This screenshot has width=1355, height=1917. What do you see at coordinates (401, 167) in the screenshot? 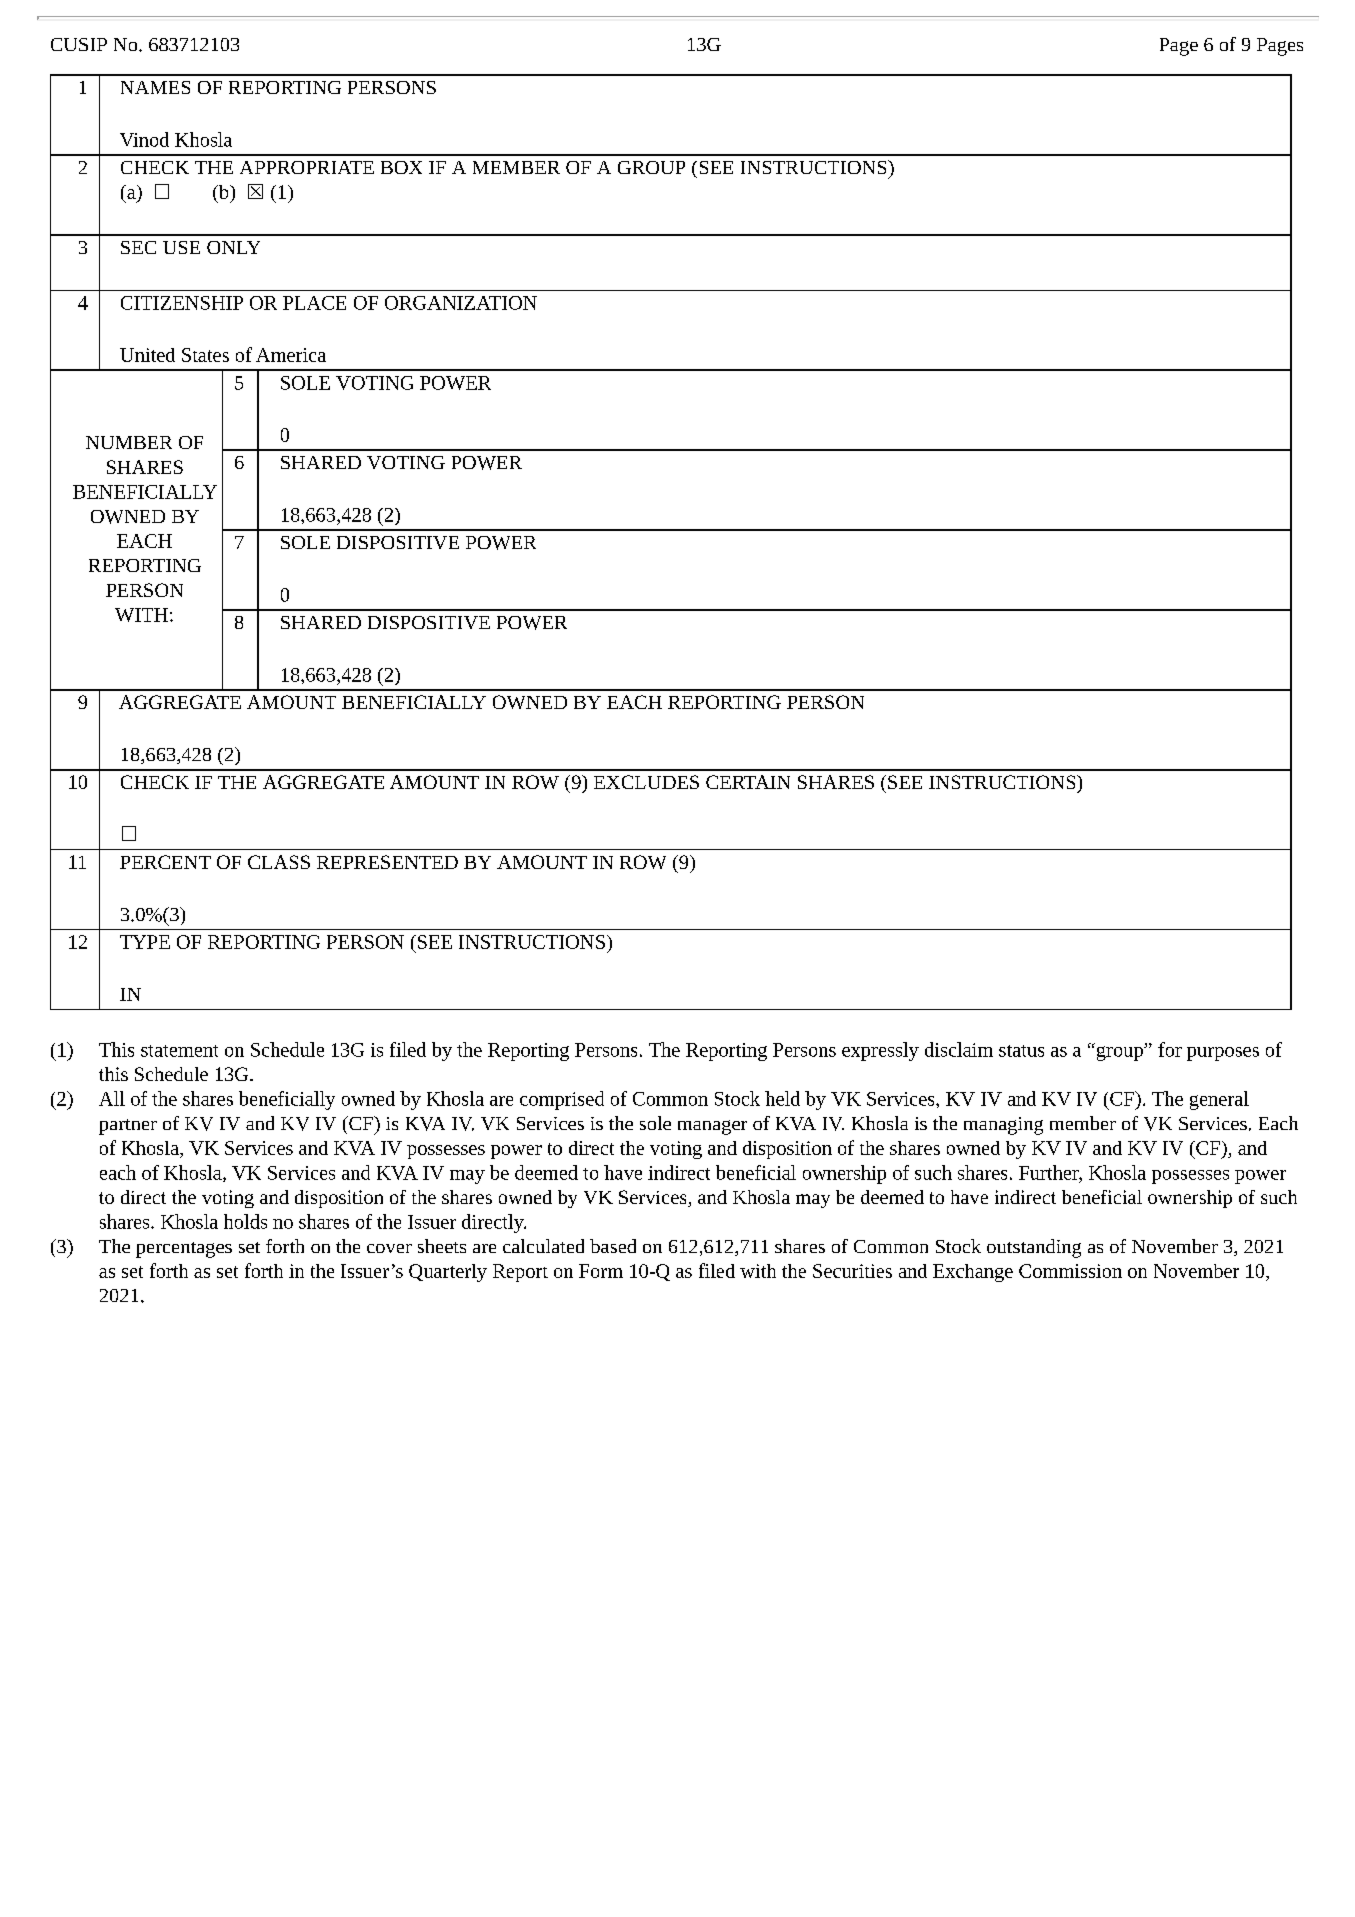
I see `BOX` at bounding box center [401, 167].
